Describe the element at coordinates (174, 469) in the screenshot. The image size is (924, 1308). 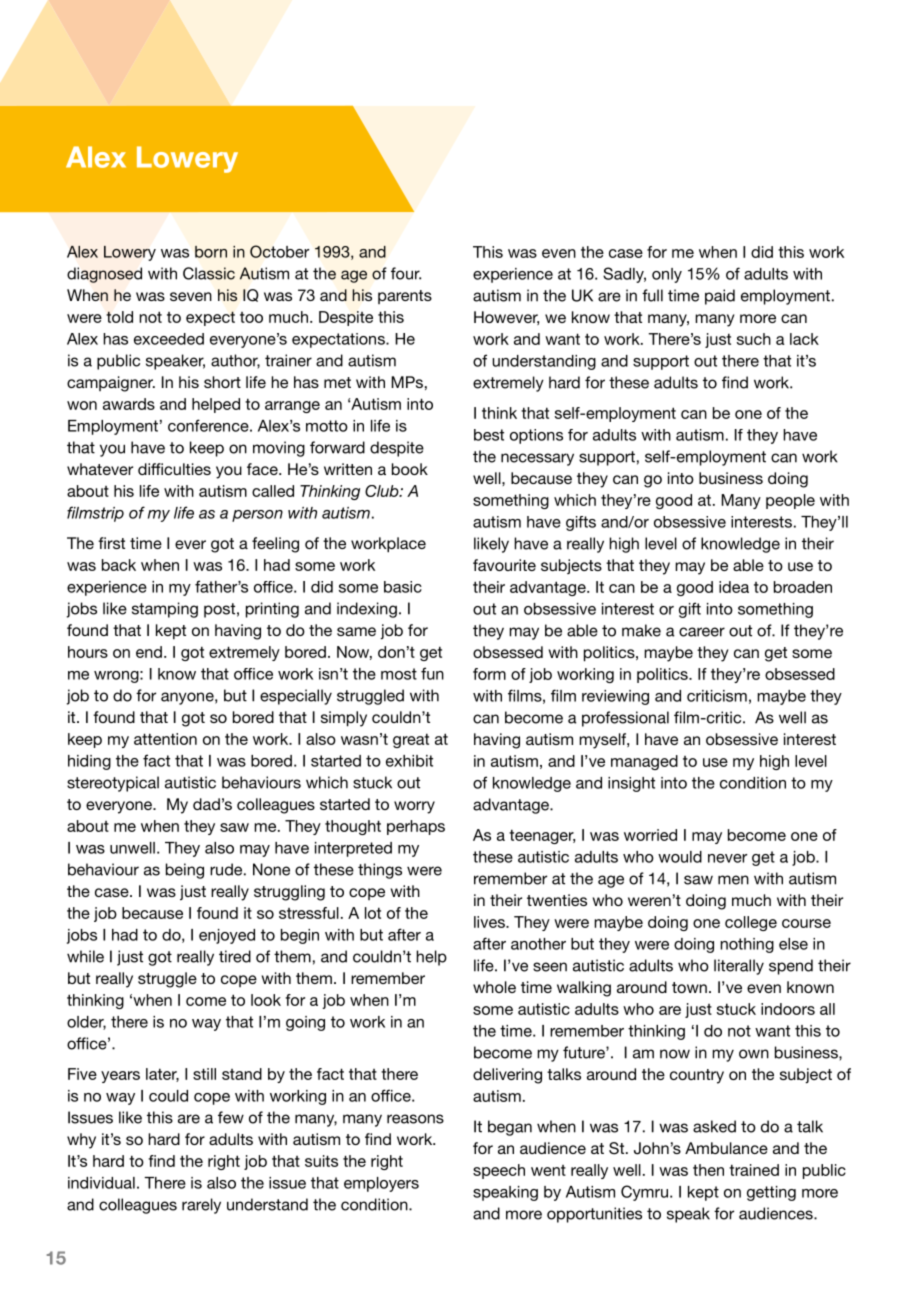
I see `difficulties` at that location.
